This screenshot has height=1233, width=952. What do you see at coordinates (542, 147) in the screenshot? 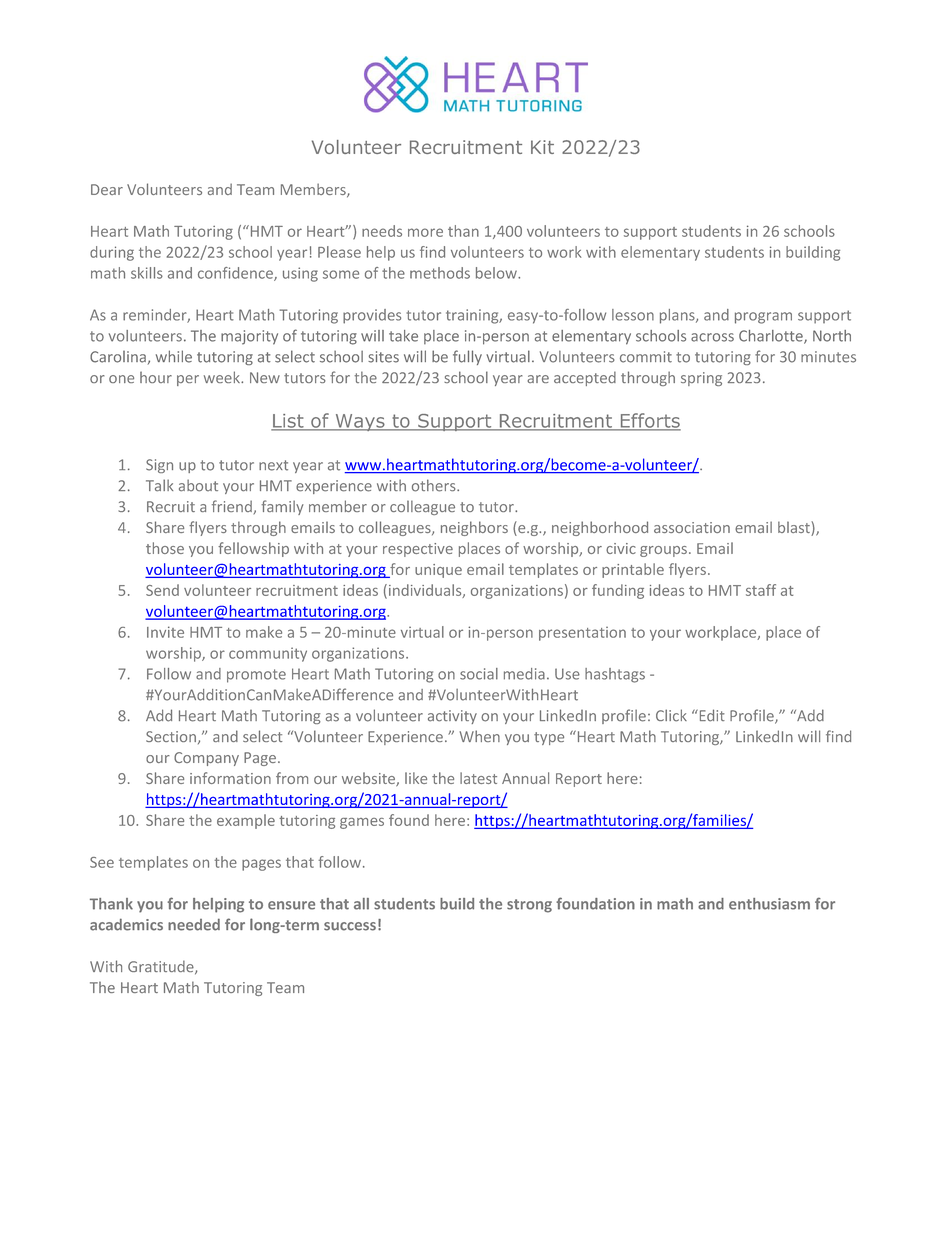
I see `Kit` at bounding box center [542, 147].
